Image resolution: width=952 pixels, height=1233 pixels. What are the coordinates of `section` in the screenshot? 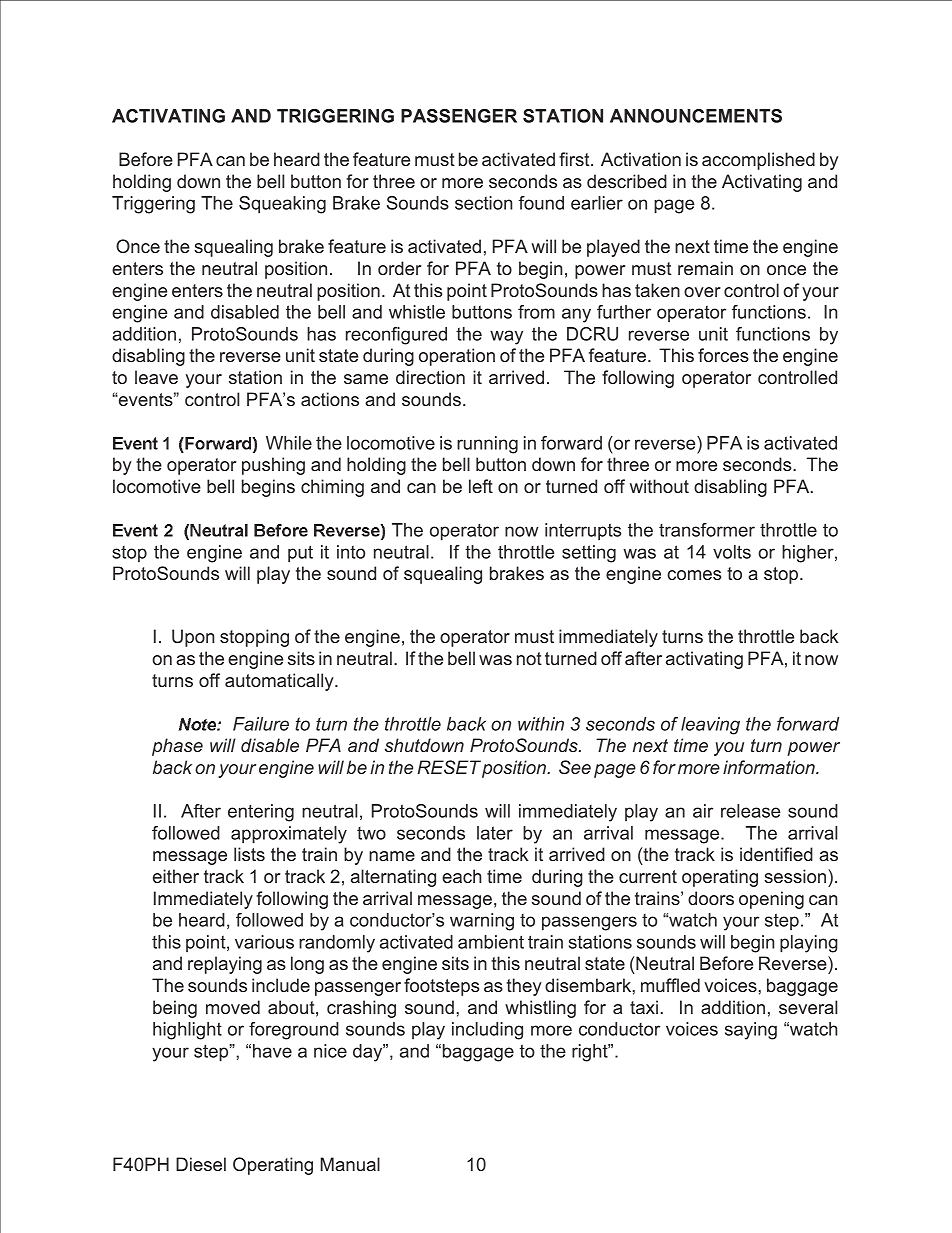 It's located at (483, 203).
